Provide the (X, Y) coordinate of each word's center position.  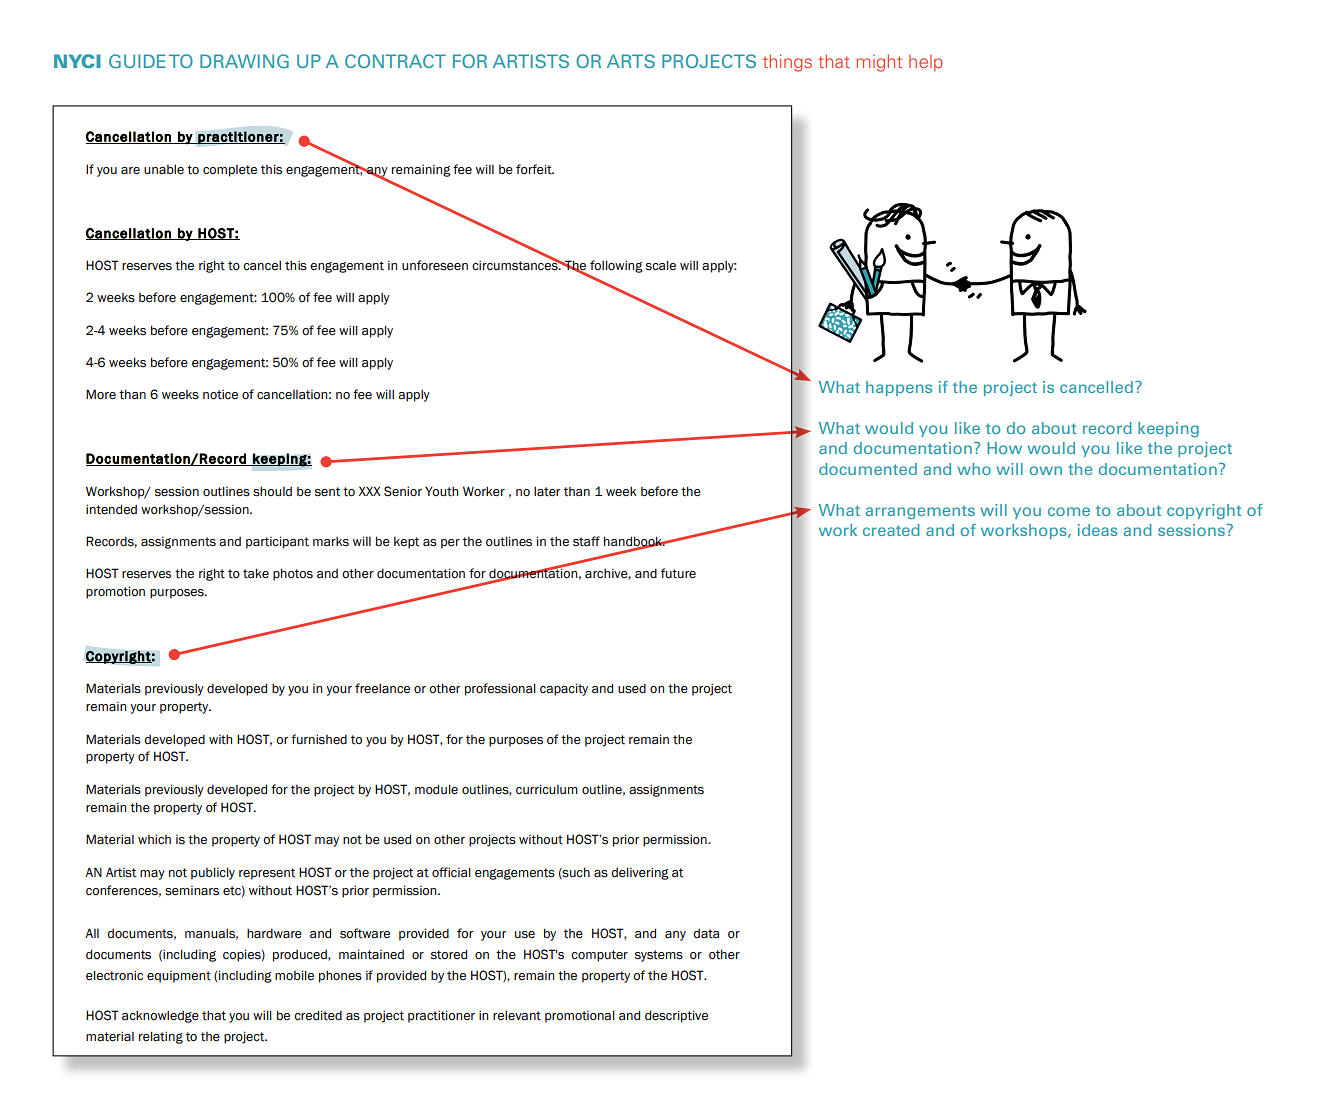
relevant (517, 1015)
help (926, 63)
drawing (244, 61)
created (891, 530)
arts (631, 61)
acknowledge (160, 1016)
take (256, 573)
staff (586, 541)
